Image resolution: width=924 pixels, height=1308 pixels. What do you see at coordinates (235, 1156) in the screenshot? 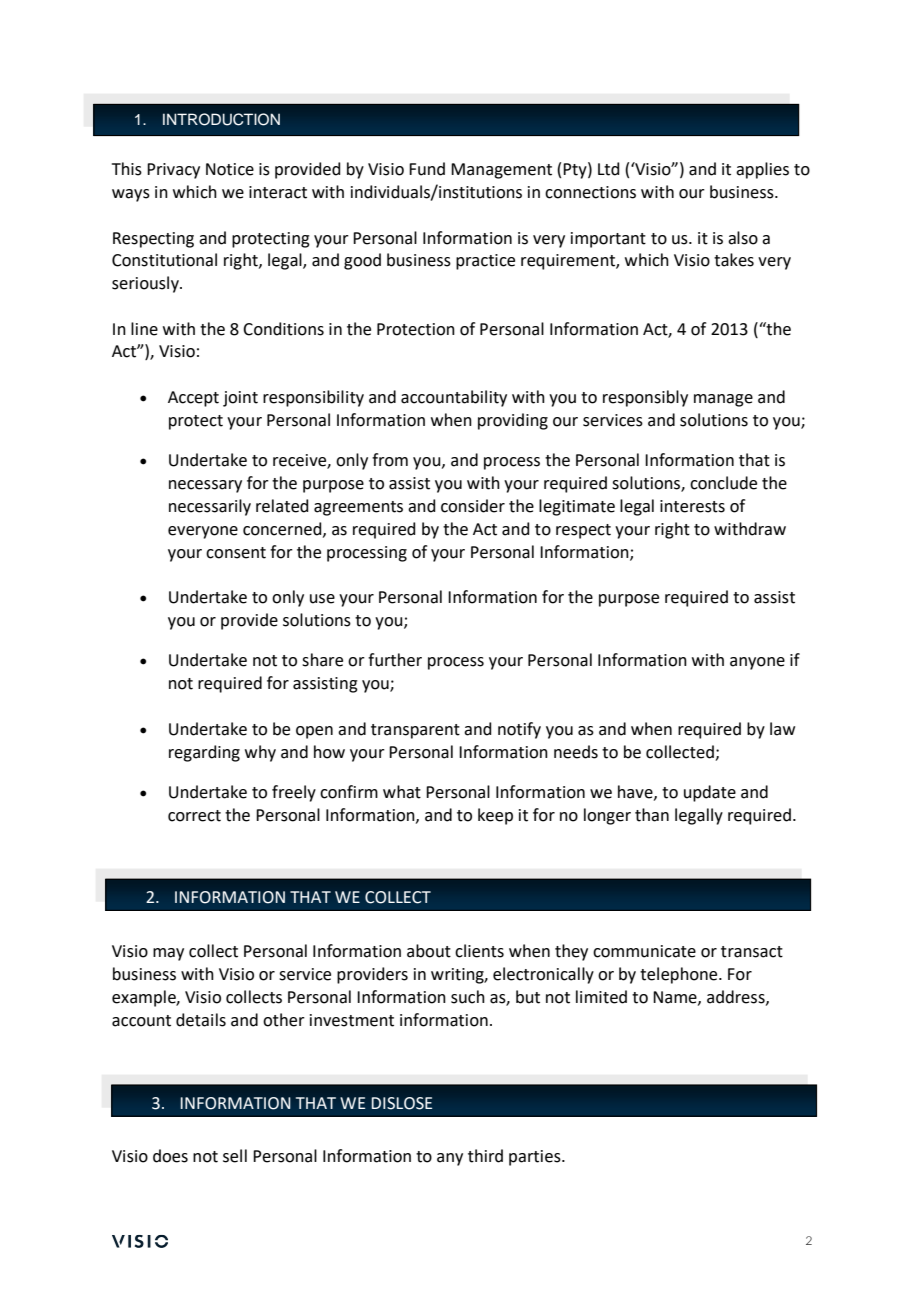
I see `sell` at bounding box center [235, 1156].
